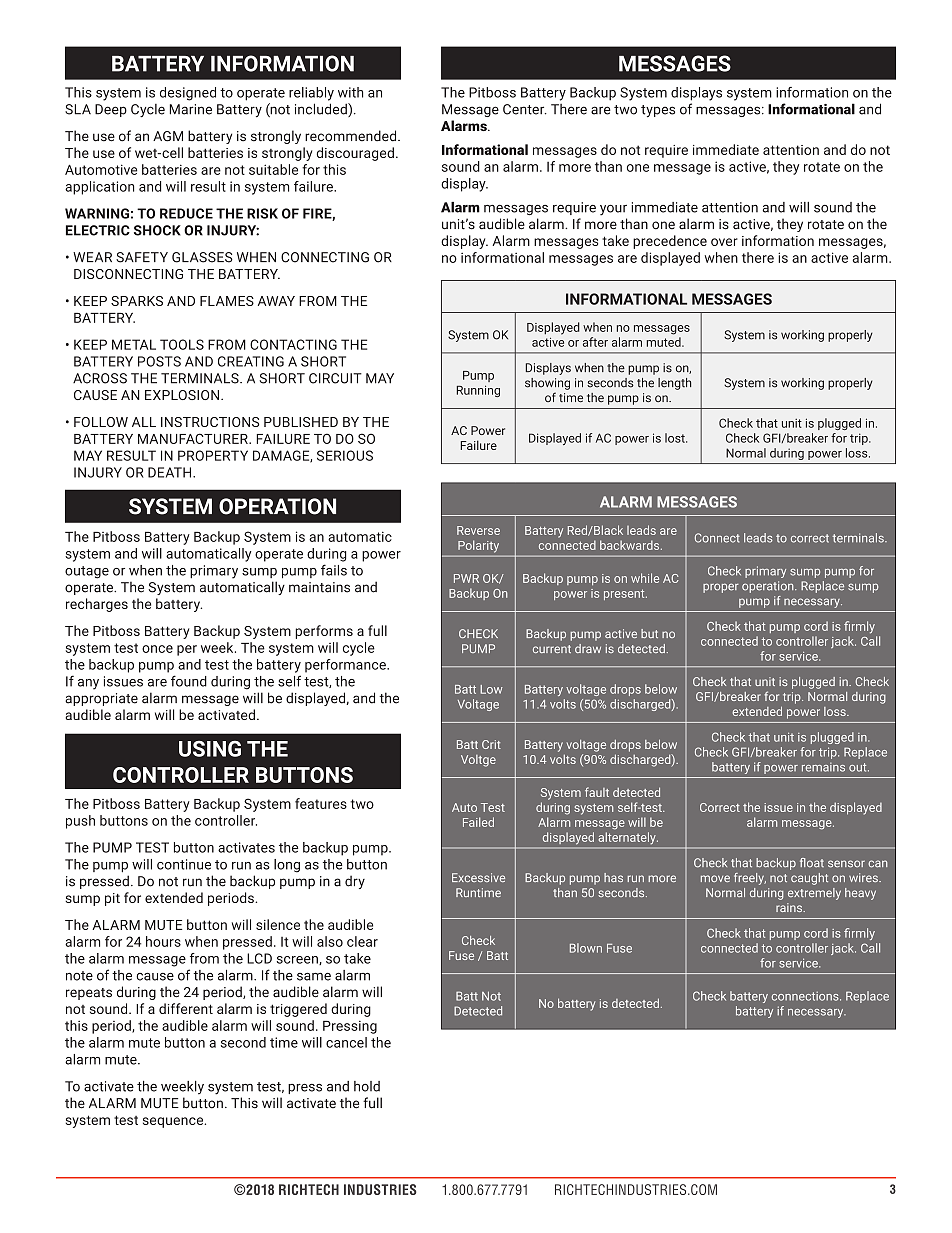 Image resolution: width=952 pixels, height=1233 pixels. What do you see at coordinates (184, 864) in the image?
I see `continue` at bounding box center [184, 864].
